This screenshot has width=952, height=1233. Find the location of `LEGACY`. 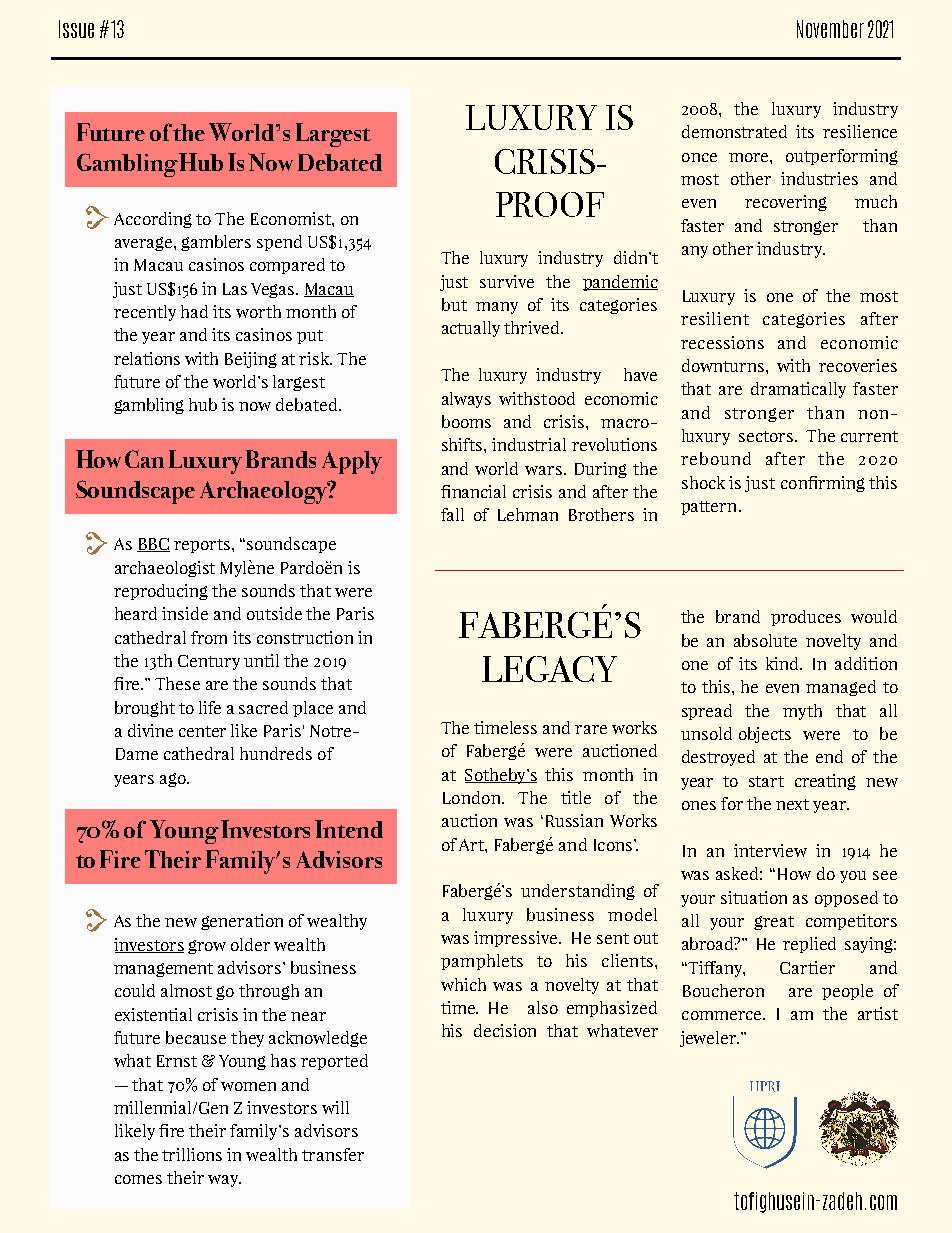

LEGACY is located at coordinates (549, 669).
